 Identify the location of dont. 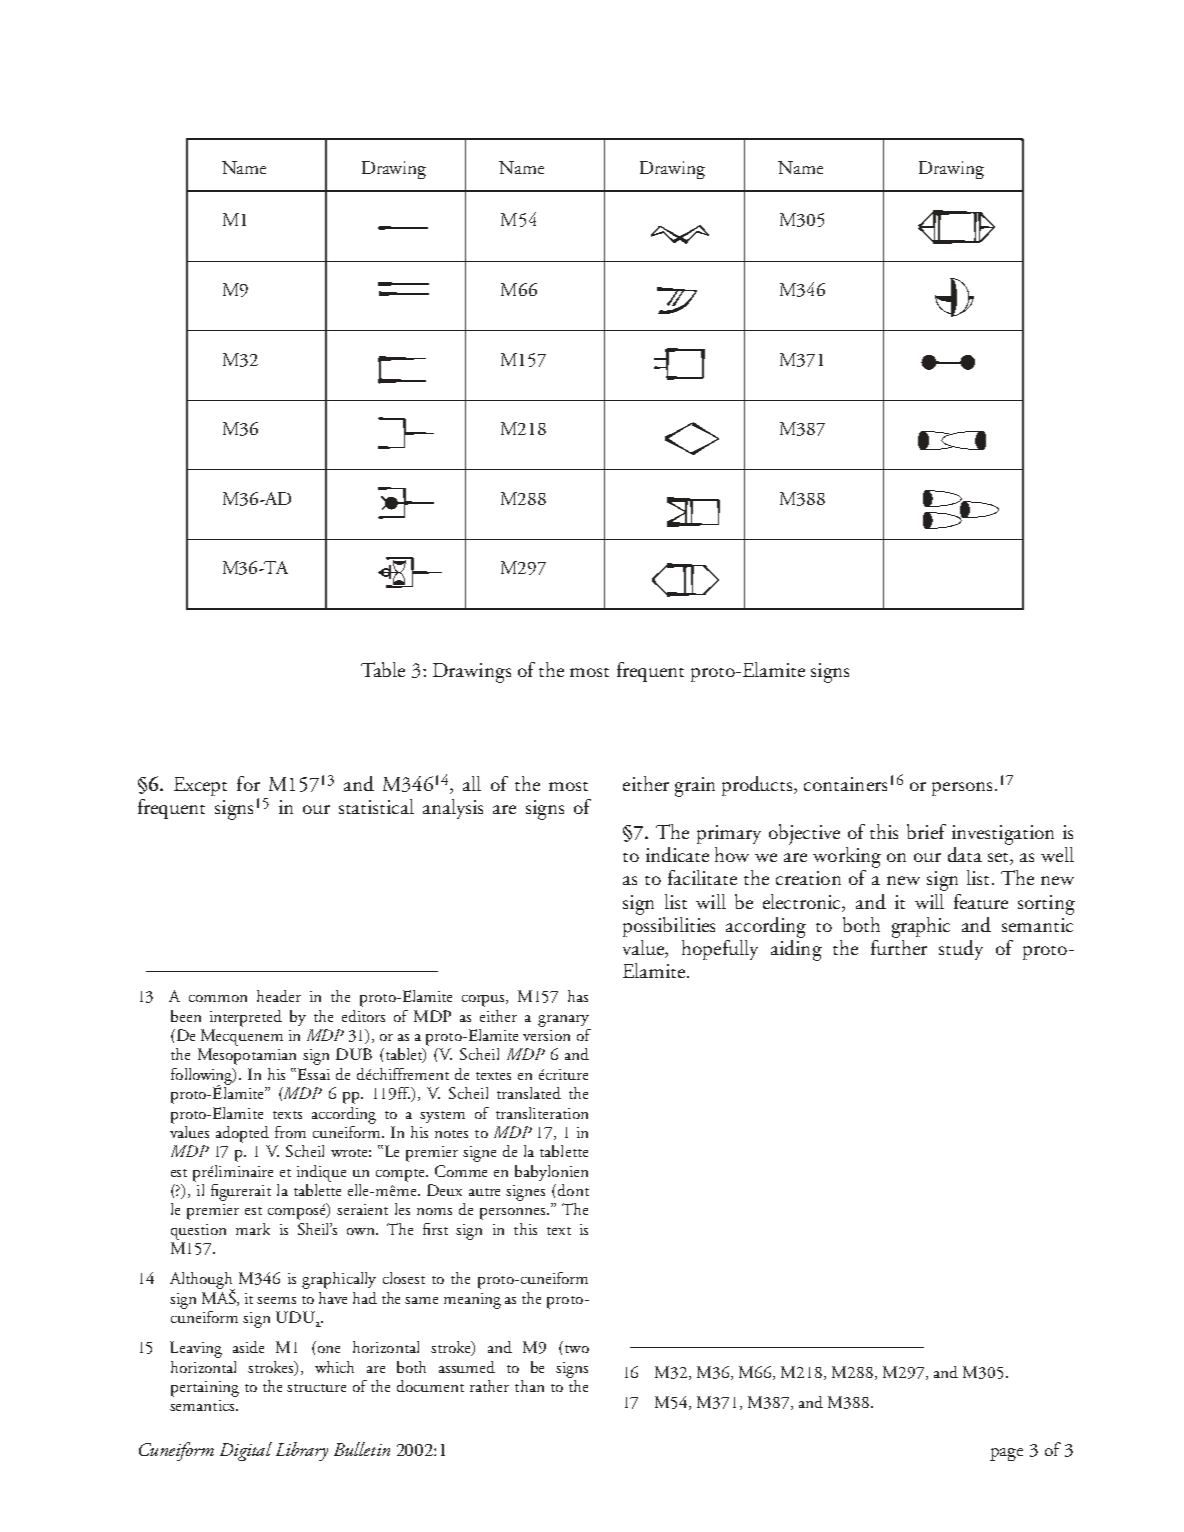
(573, 1190).
